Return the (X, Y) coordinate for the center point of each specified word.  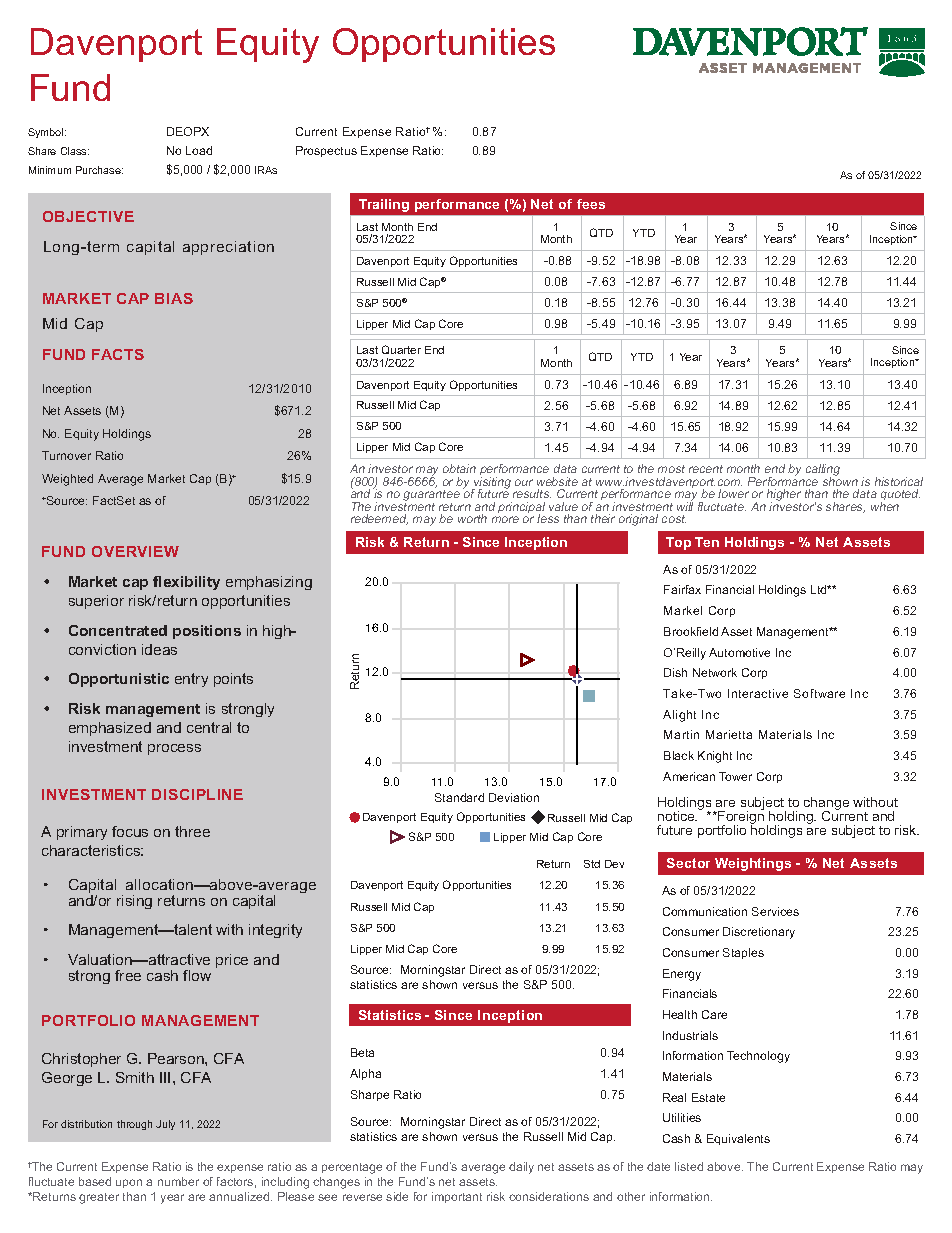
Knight (715, 757)
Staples (743, 953)
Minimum (50, 170)
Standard (459, 797)
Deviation (514, 797)
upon (129, 1183)
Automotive (739, 652)
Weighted (67, 480)
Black (679, 755)
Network (715, 672)
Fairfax (682, 589)
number (178, 1181)
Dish (675, 672)
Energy (682, 975)
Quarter (401, 349)
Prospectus (326, 151)
